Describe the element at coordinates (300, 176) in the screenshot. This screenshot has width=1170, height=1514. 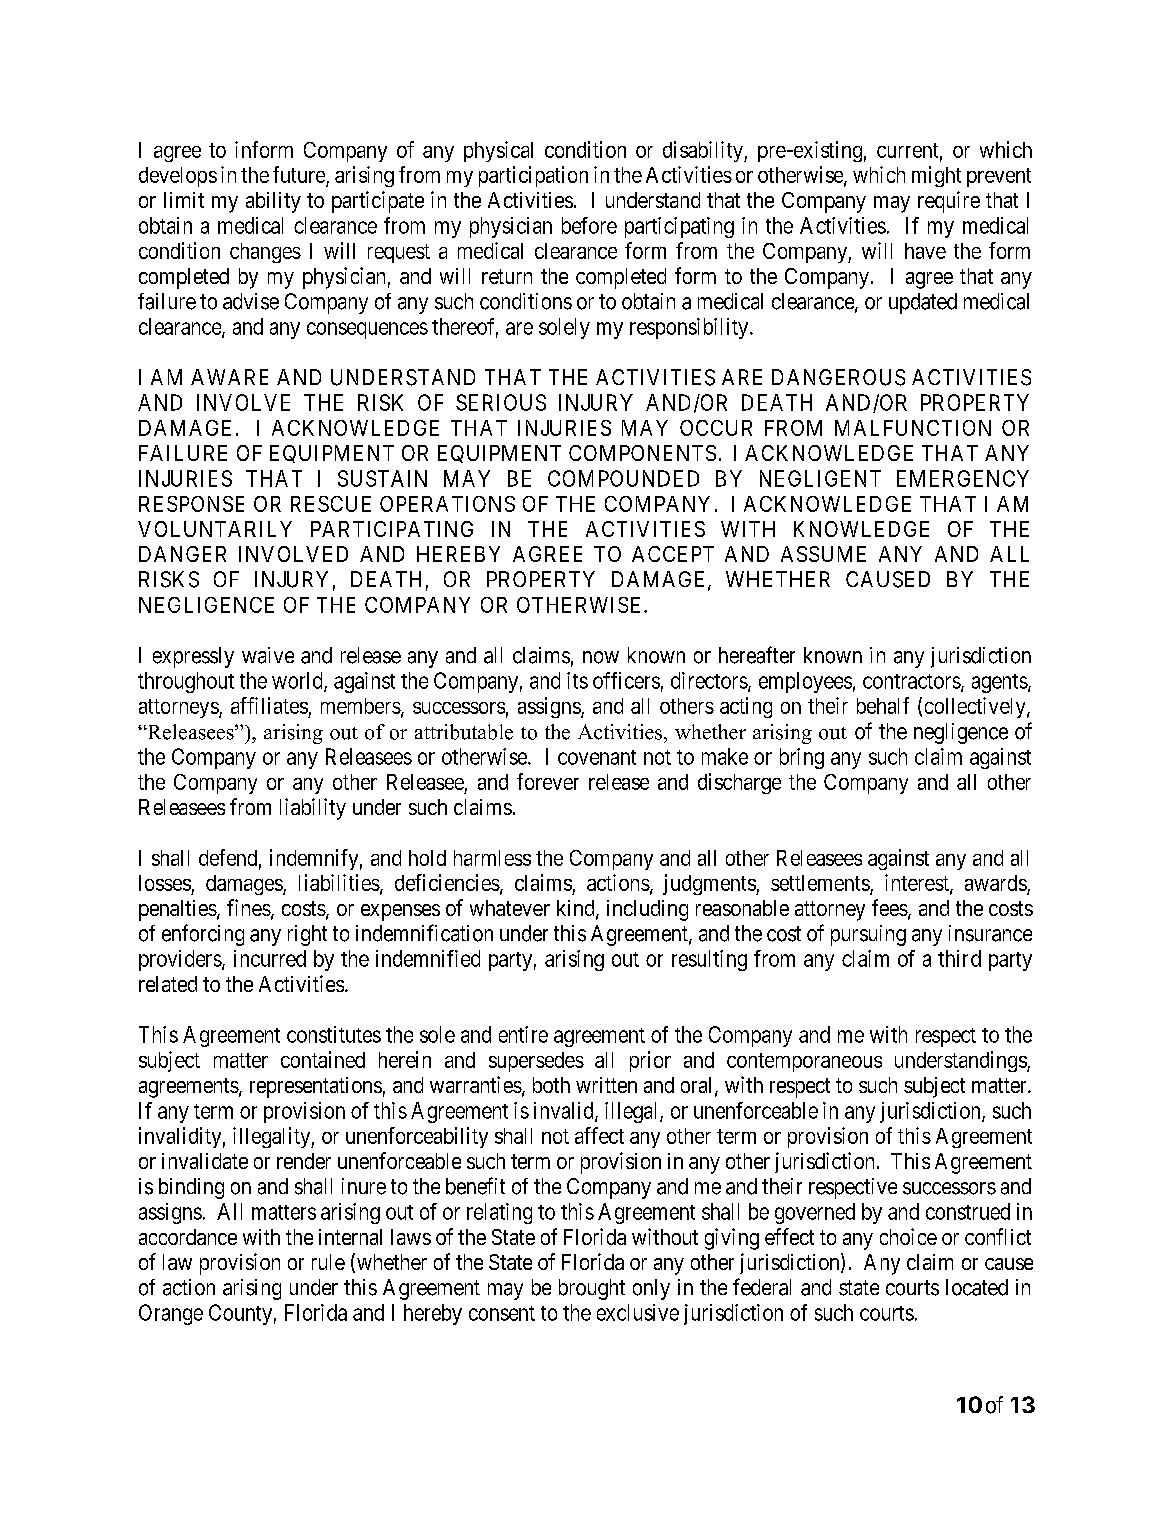
I see `future` at that location.
